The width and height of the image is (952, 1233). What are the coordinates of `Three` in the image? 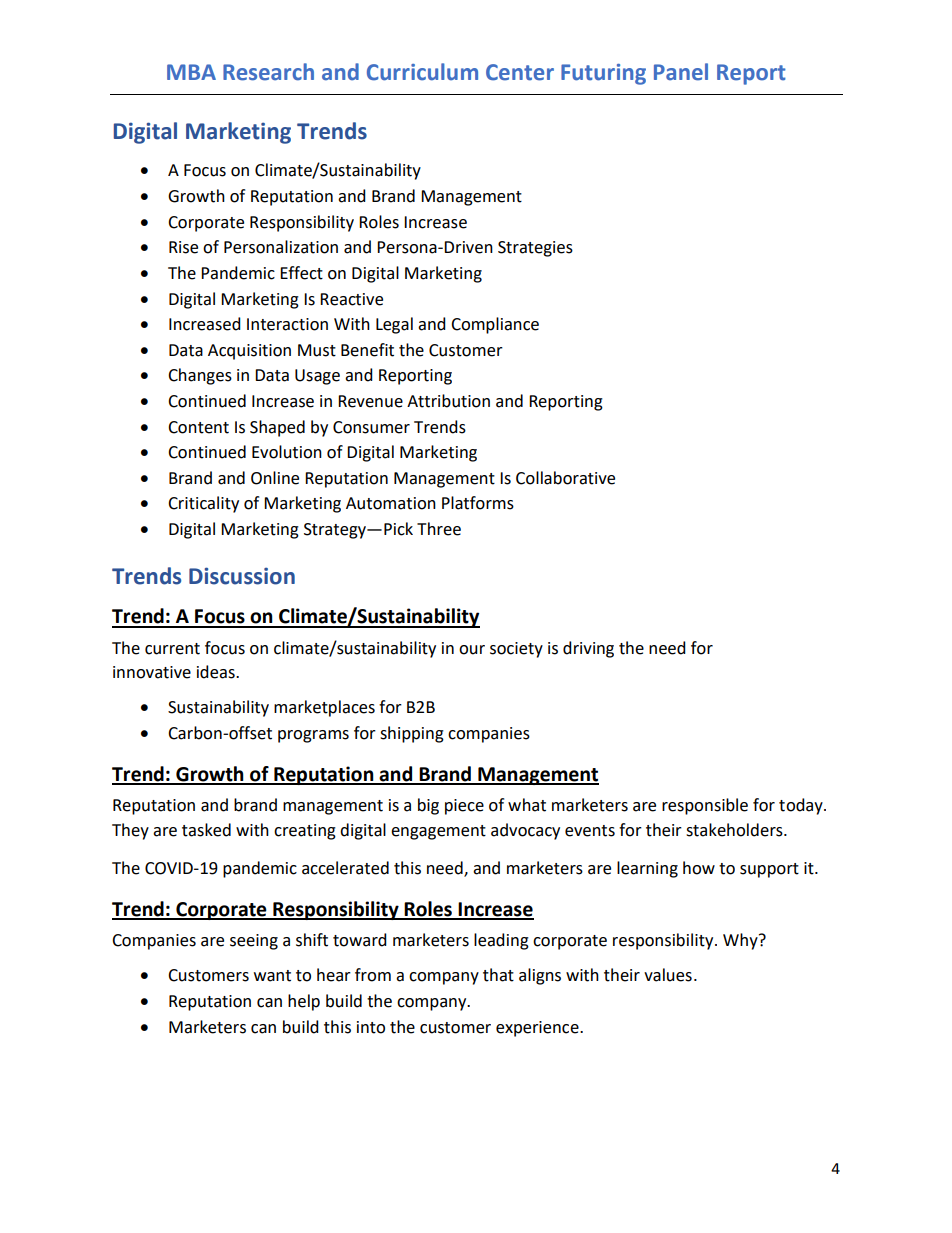 It's located at (439, 529).
